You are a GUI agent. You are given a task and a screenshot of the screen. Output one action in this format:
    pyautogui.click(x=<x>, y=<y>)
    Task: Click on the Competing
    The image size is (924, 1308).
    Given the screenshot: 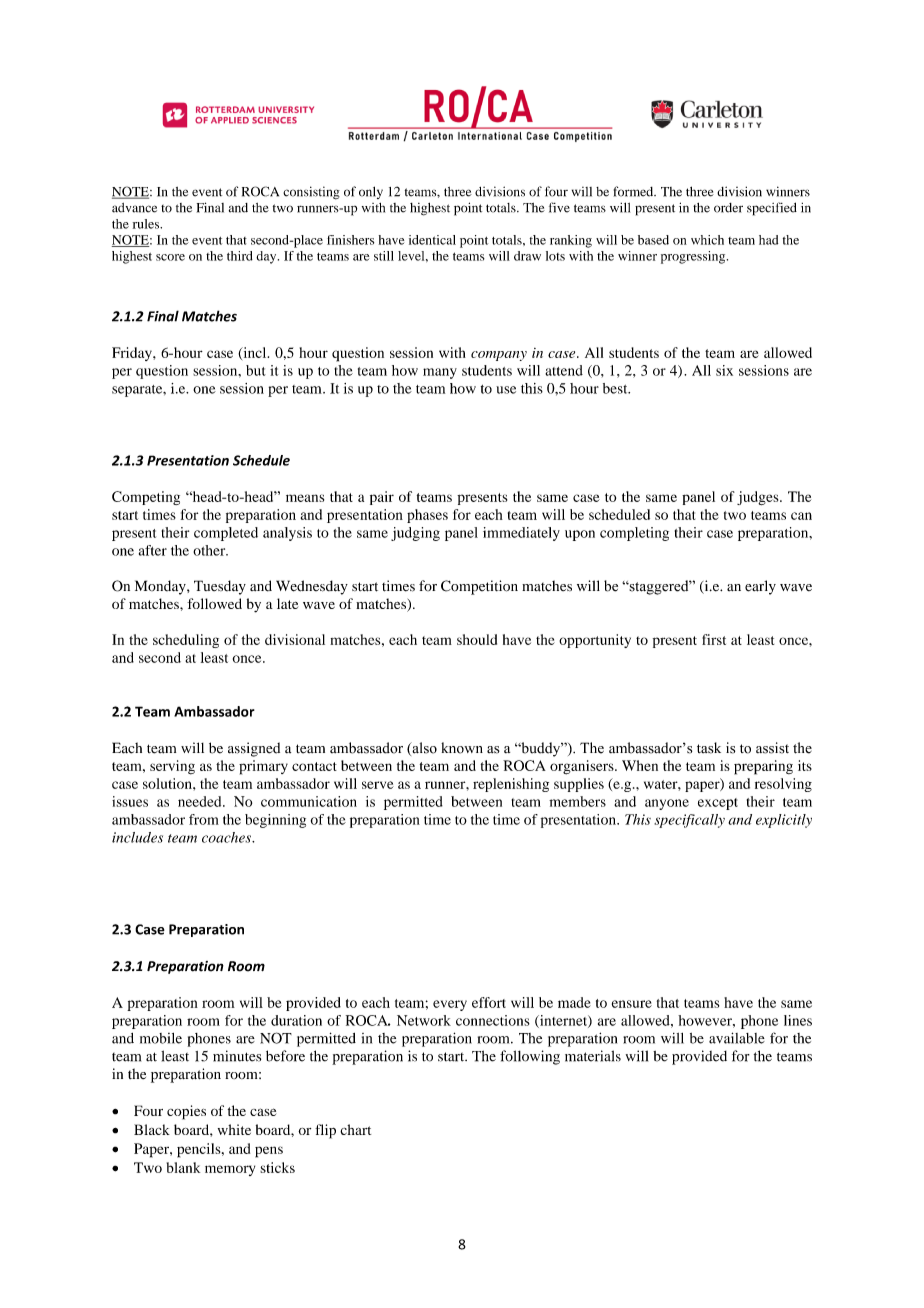 What is the action you would take?
    pyautogui.click(x=146, y=498)
